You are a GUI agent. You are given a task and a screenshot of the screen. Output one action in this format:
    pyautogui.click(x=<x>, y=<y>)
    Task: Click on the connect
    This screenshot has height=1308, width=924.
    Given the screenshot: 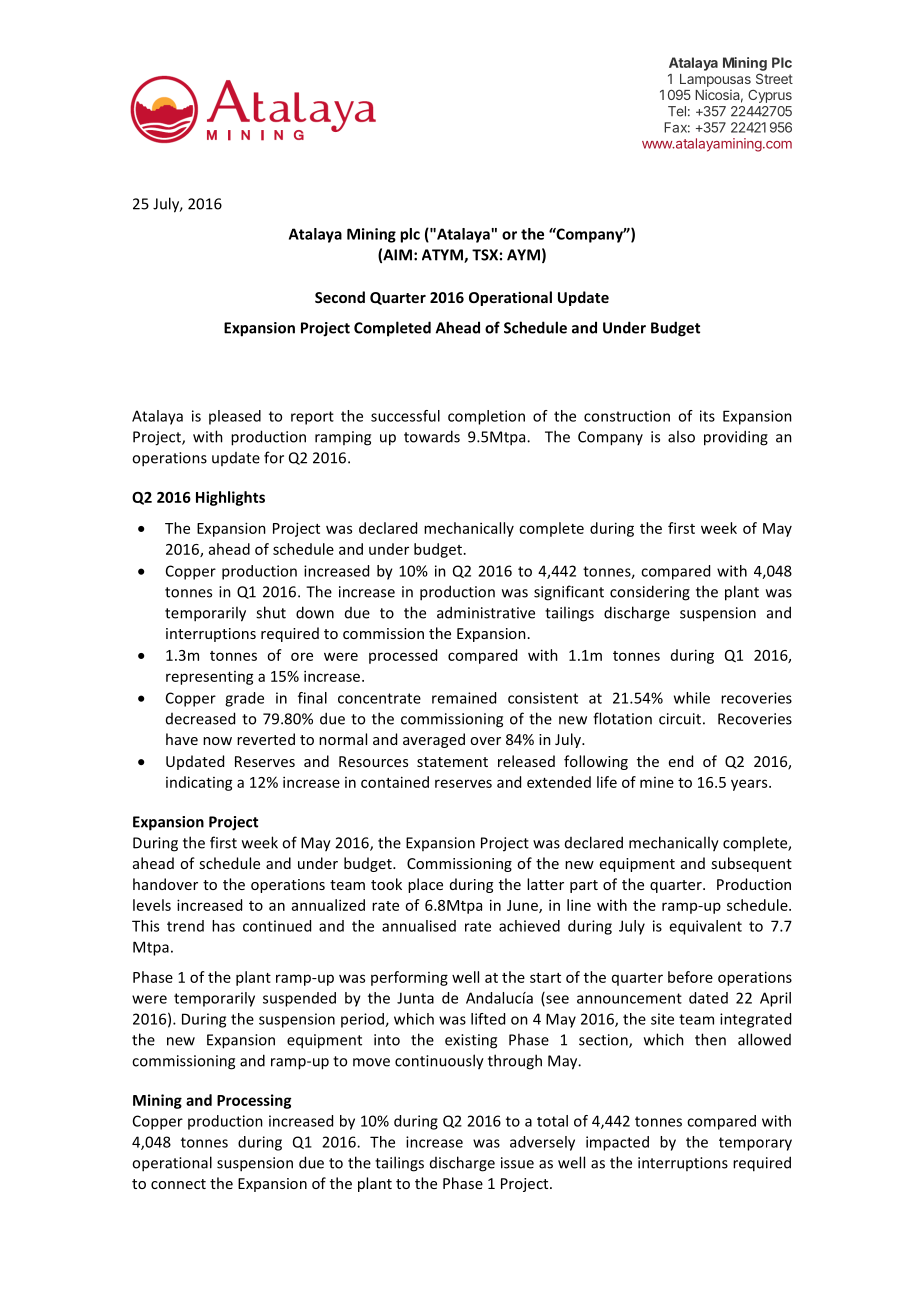 What is the action you would take?
    pyautogui.click(x=178, y=1184)
